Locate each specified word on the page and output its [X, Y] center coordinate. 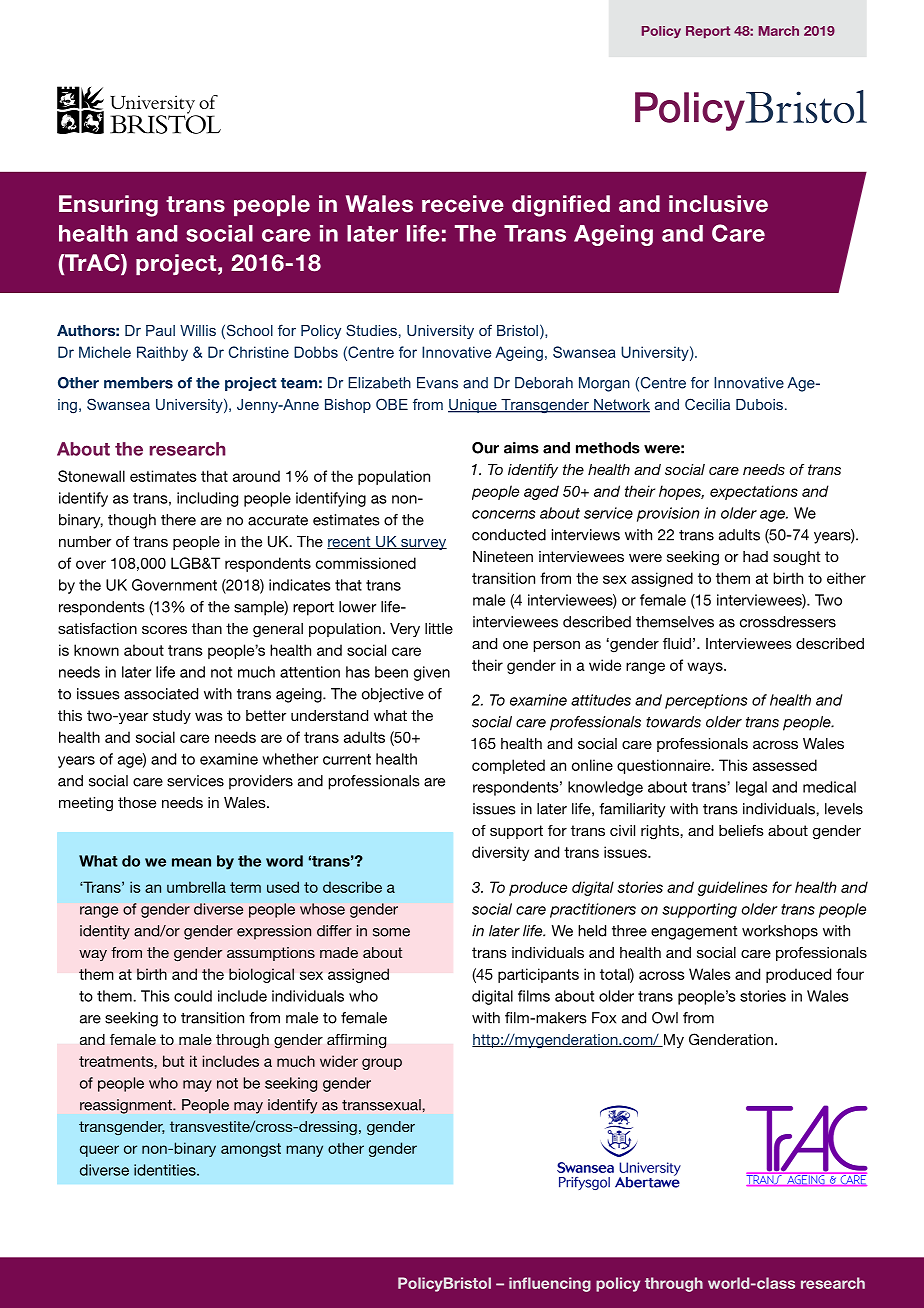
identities [166, 1170]
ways [706, 668]
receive [463, 204]
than [207, 628]
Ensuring [108, 206]
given [432, 673]
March [779, 31]
